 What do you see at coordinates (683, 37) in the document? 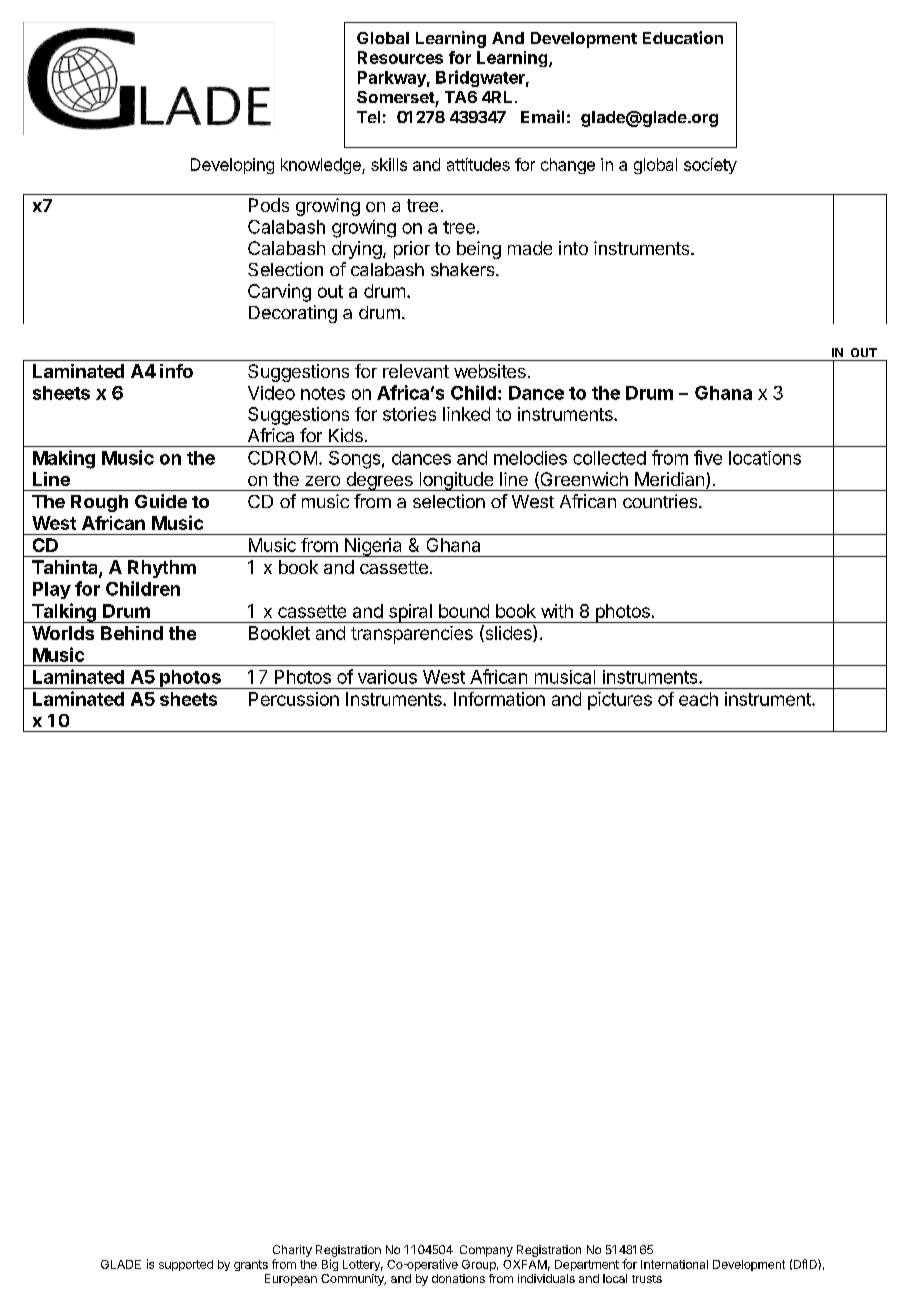
I see `Education` at bounding box center [683, 37].
